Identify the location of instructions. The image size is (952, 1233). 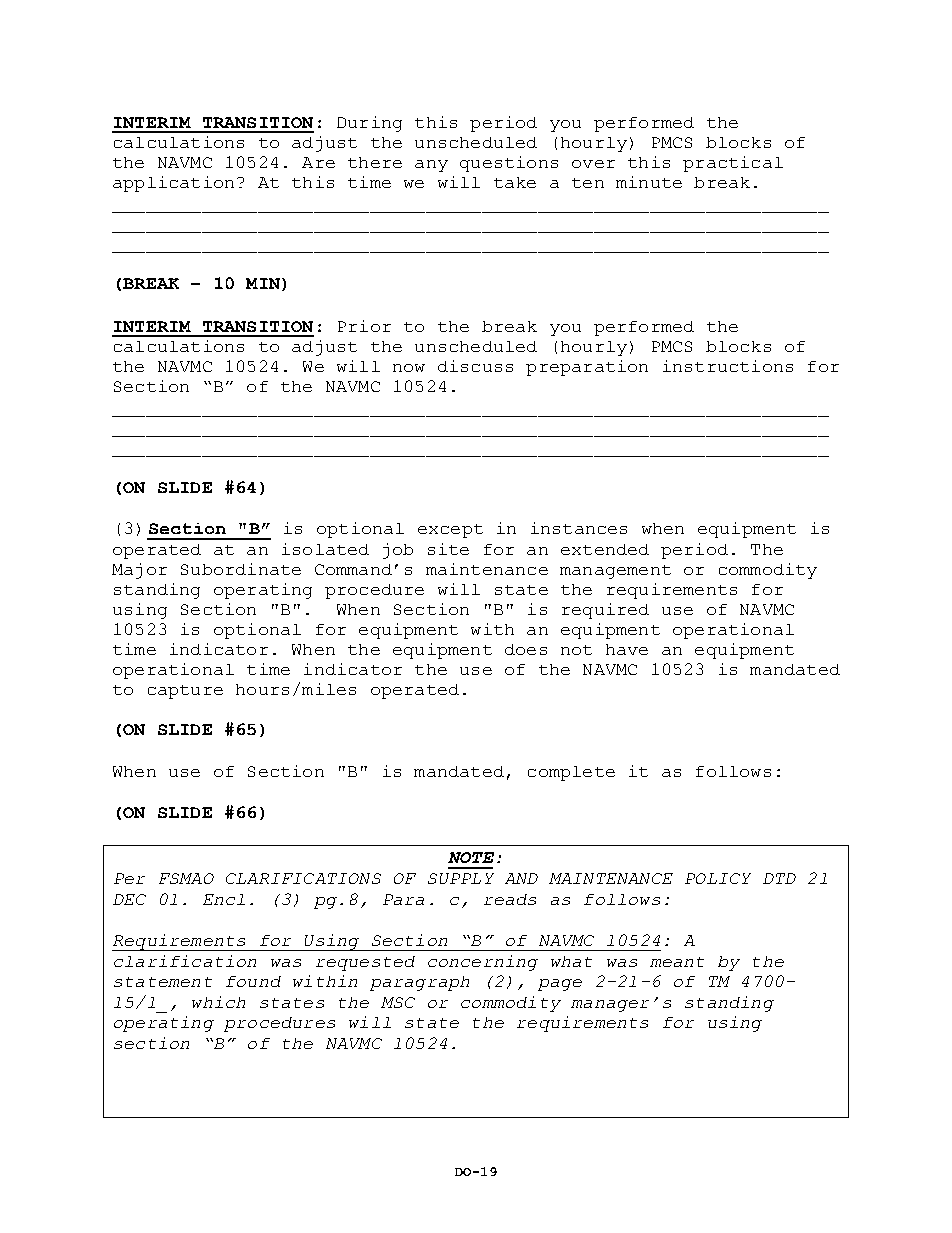
(728, 366).
